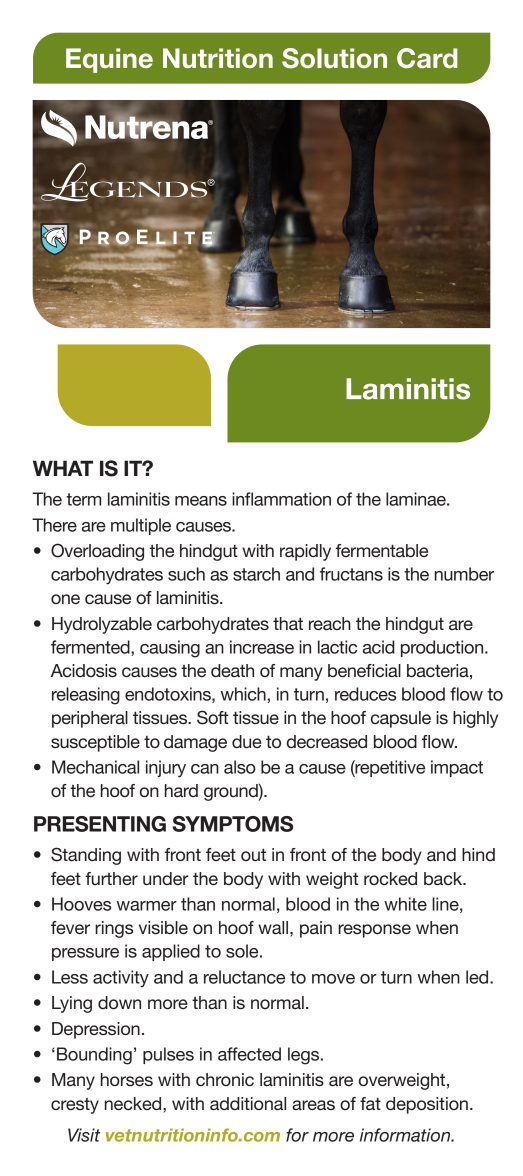 The image size is (523, 1176). I want to click on WHAT, so click(63, 468).
